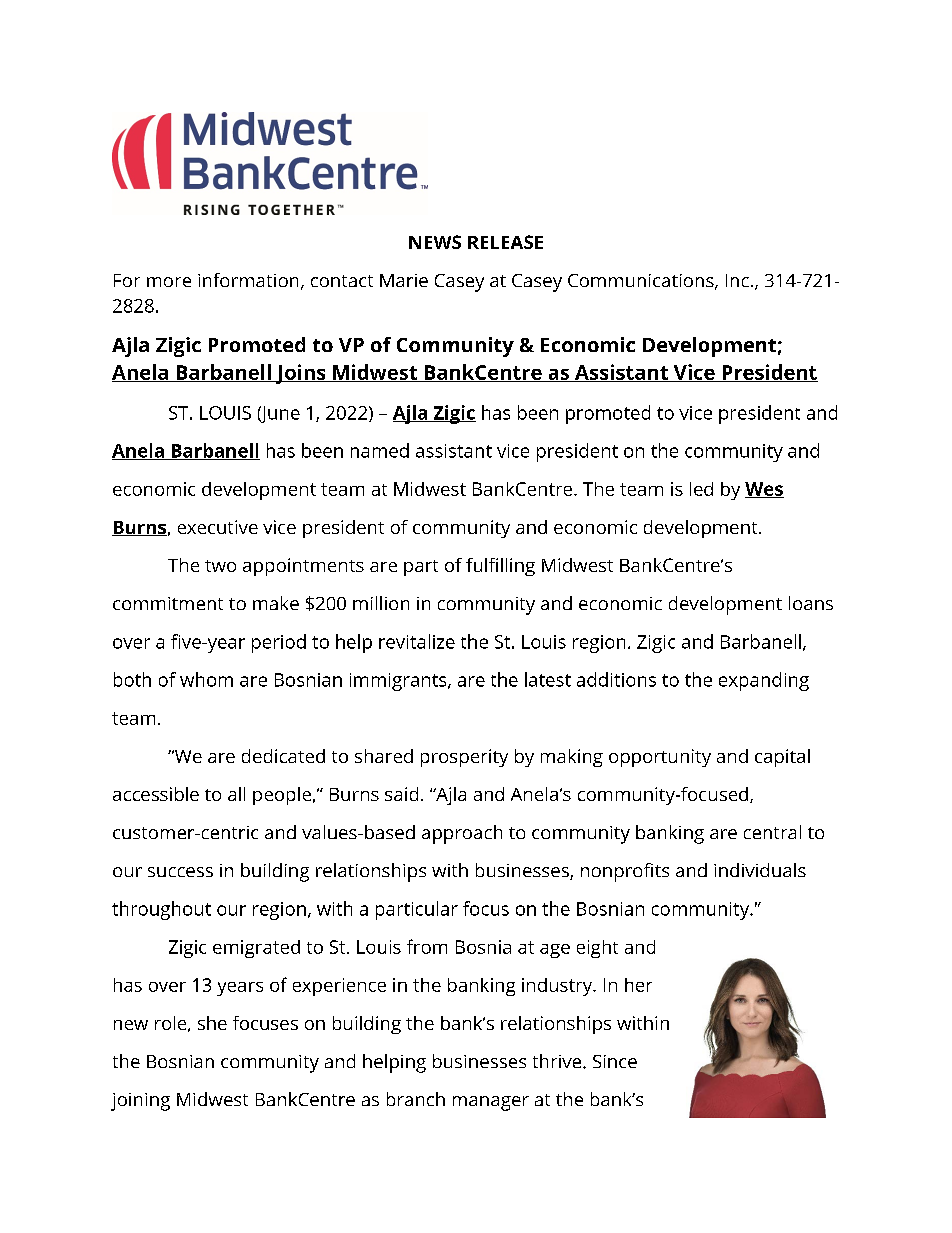 Image resolution: width=952 pixels, height=1233 pixels. Describe the element at coordinates (417, 641) in the image. I see `revitalize` at that location.
